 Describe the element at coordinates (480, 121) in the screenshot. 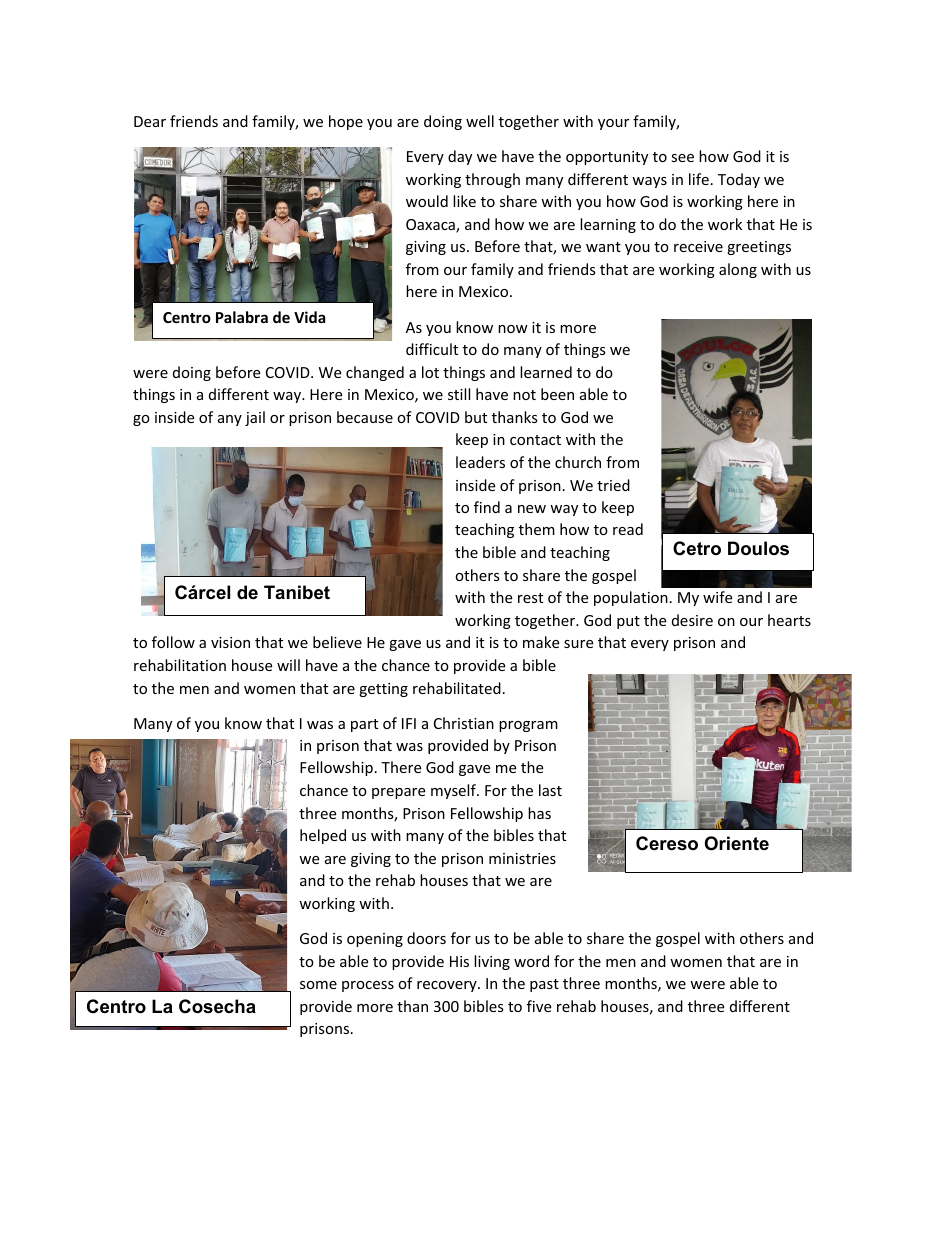

I see `well` at that location.
